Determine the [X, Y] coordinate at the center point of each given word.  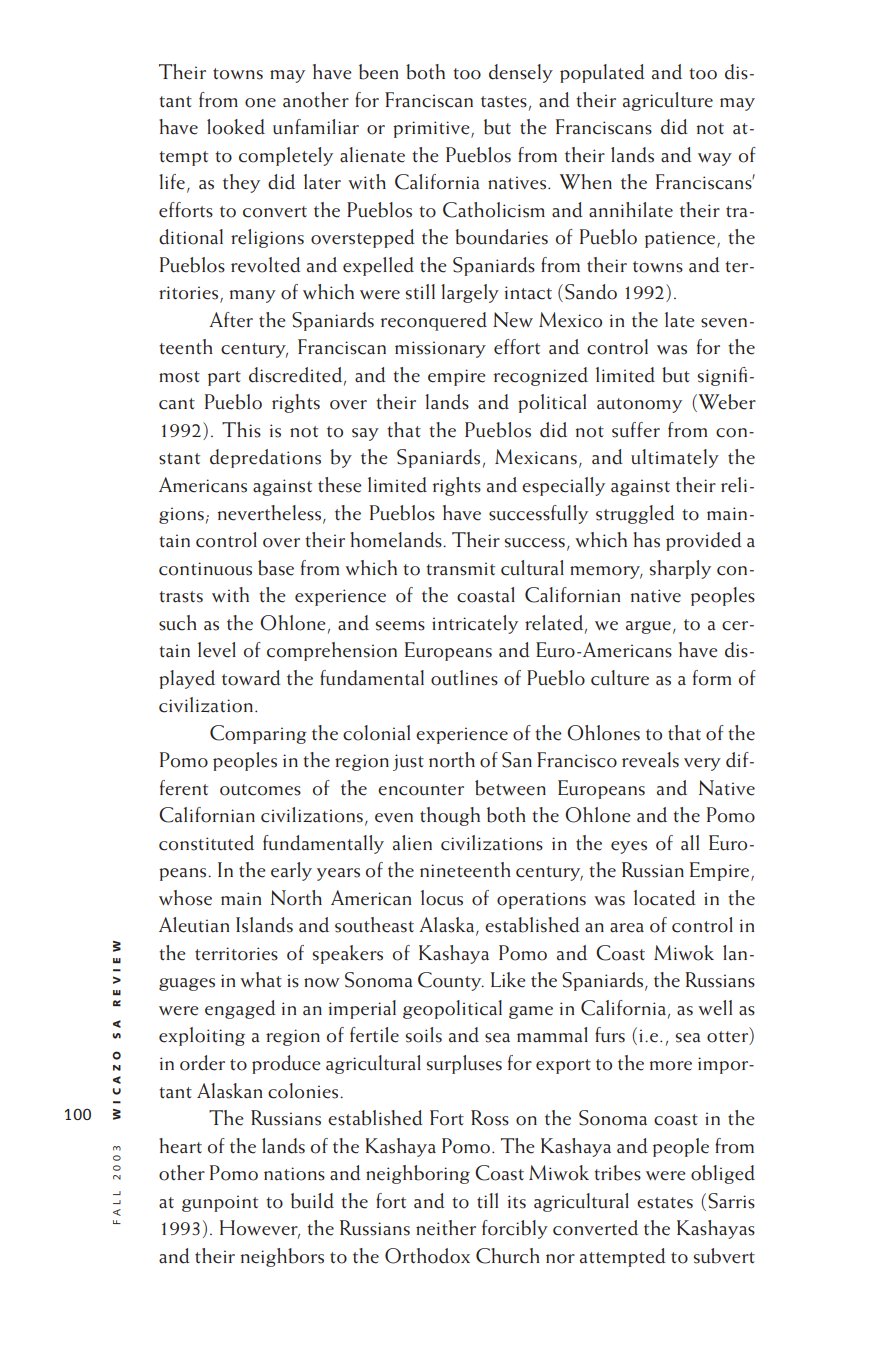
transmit [460, 569]
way [715, 159]
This [241, 430]
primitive [432, 129]
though [450, 816]
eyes [629, 847]
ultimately [675, 458]
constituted [206, 843]
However [260, 1229]
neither [446, 1228]
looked [236, 127]
